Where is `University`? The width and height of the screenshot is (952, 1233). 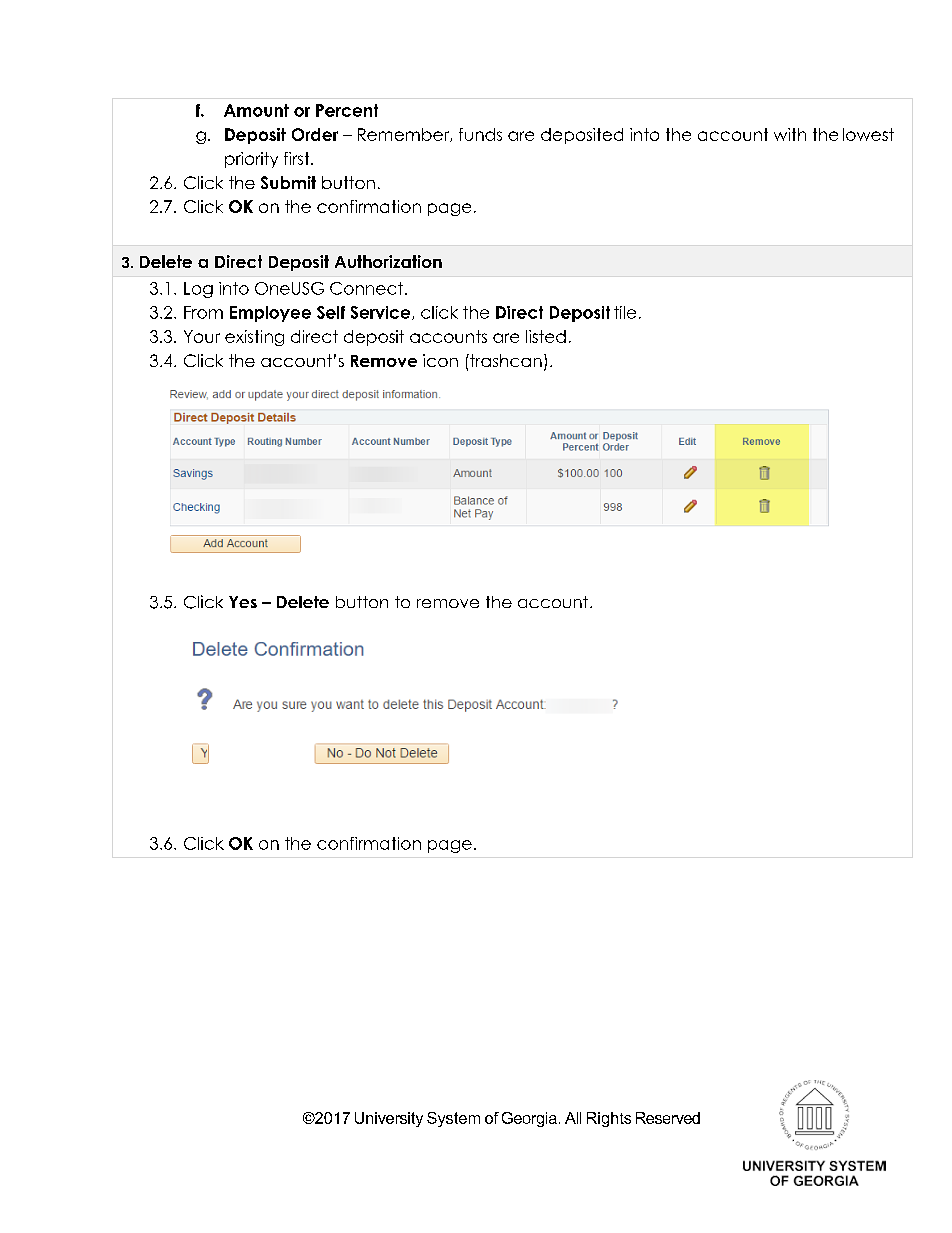
University is located at coordinates (389, 1119).
